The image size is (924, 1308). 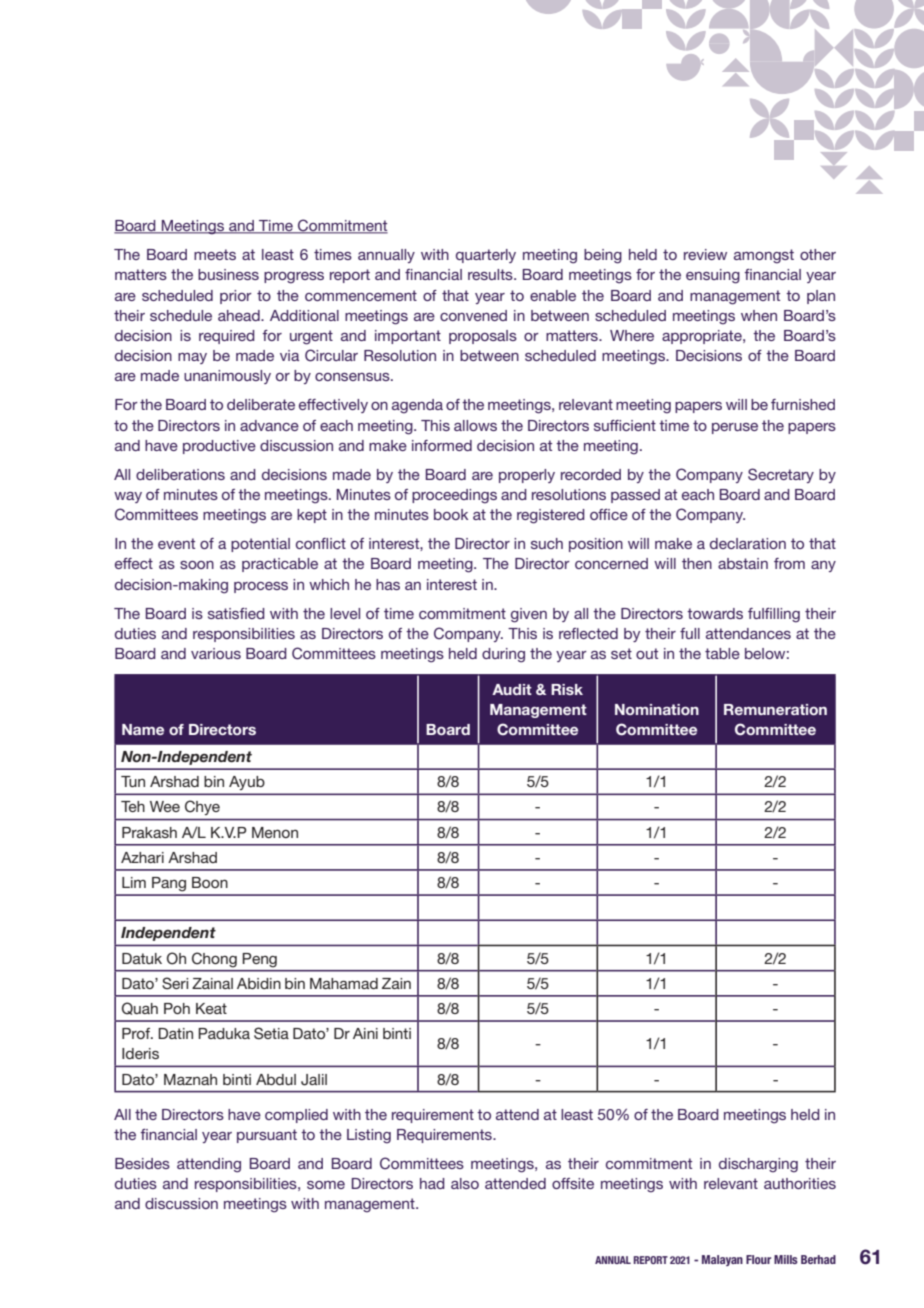 What do you see at coordinates (722, 653) in the screenshot?
I see `table` at bounding box center [722, 653].
